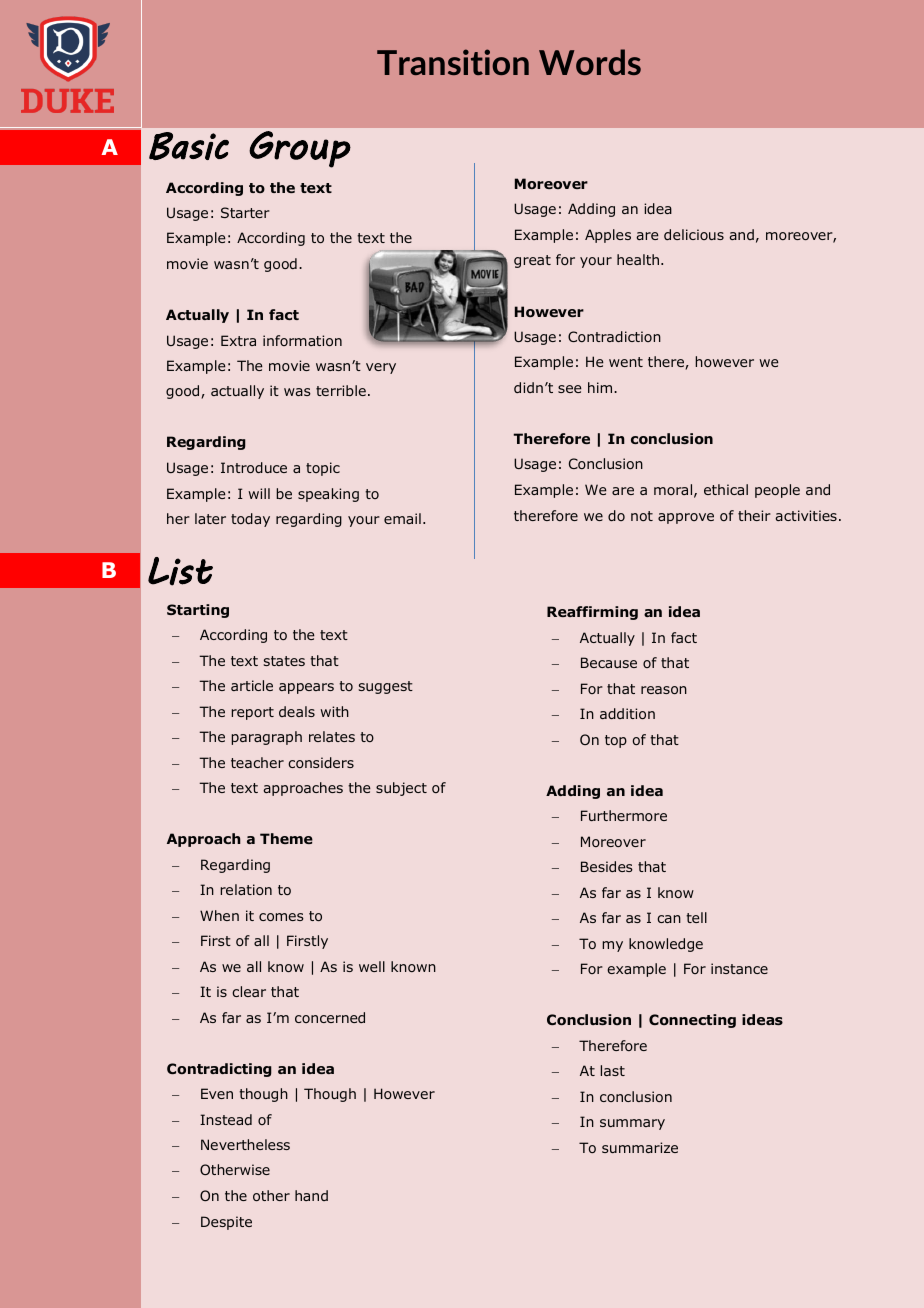 Image resolution: width=924 pixels, height=1308 pixels. What do you see at coordinates (607, 866) in the screenshot?
I see `Besides` at bounding box center [607, 866].
